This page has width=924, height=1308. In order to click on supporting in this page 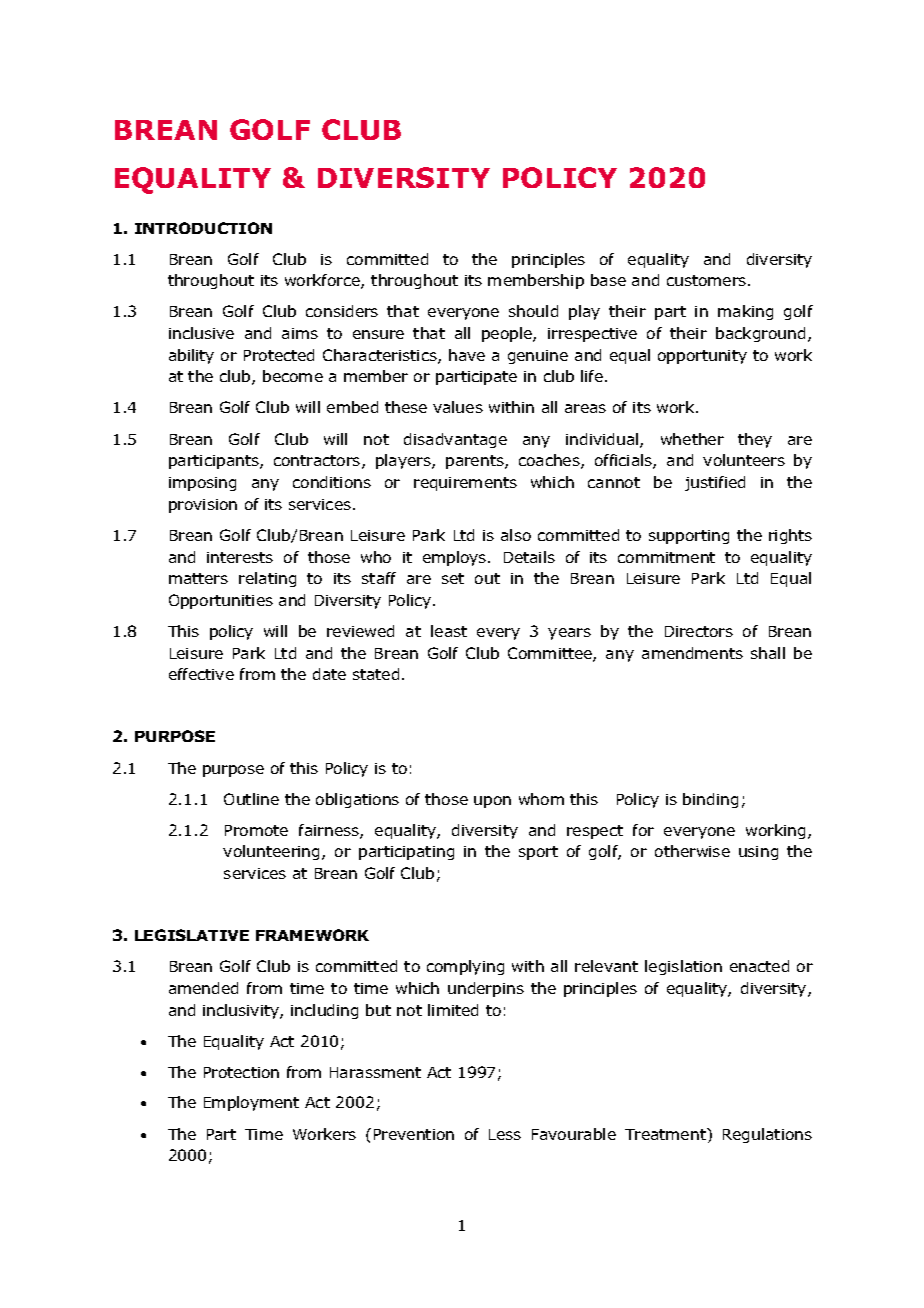, I will do `click(689, 537)`.
